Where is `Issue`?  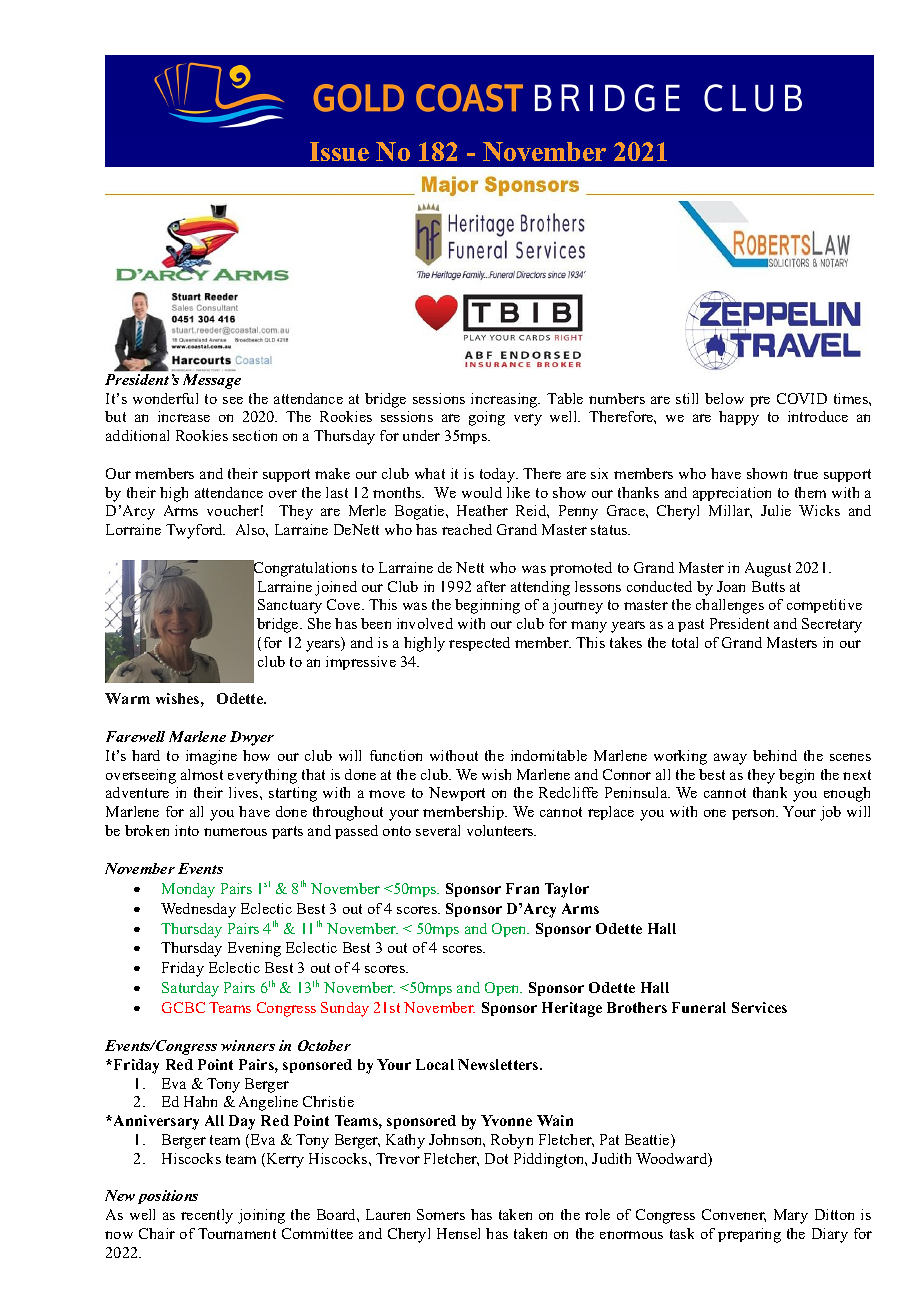
Issue is located at coordinates (339, 151).
